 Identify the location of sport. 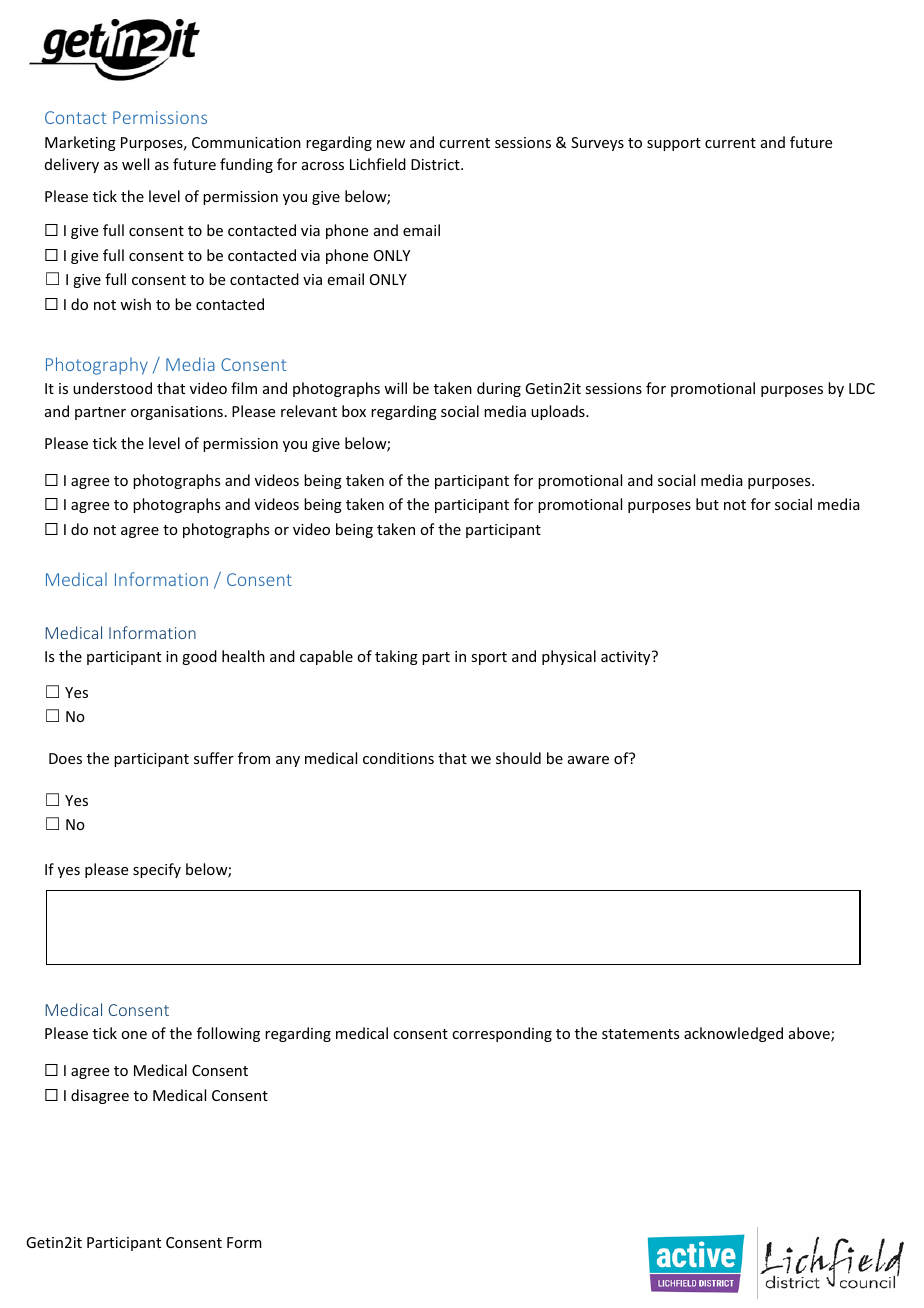
(489, 658).
